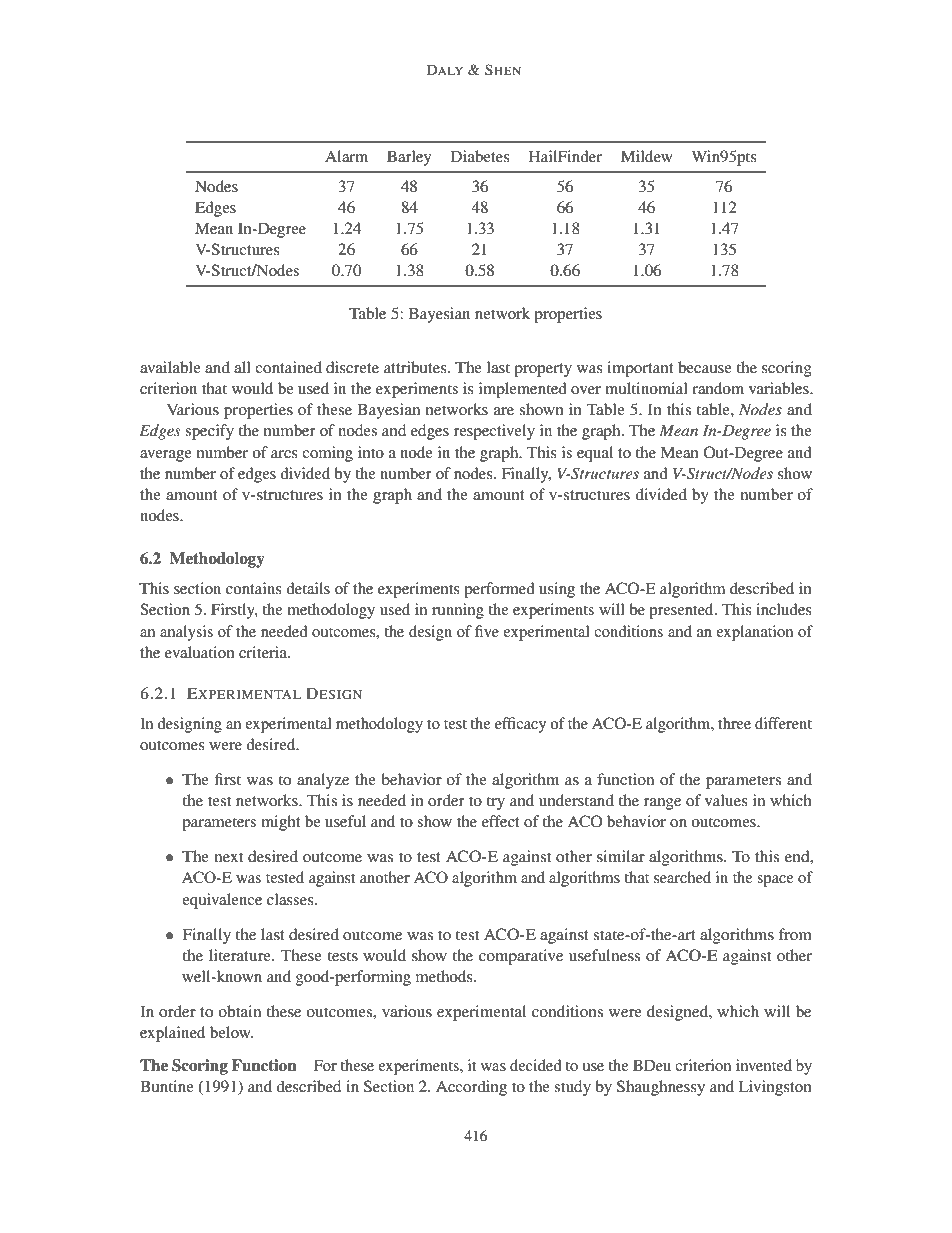 This page has height=1233, width=952. What do you see at coordinates (471, 1088) in the page?
I see `According` at bounding box center [471, 1088].
